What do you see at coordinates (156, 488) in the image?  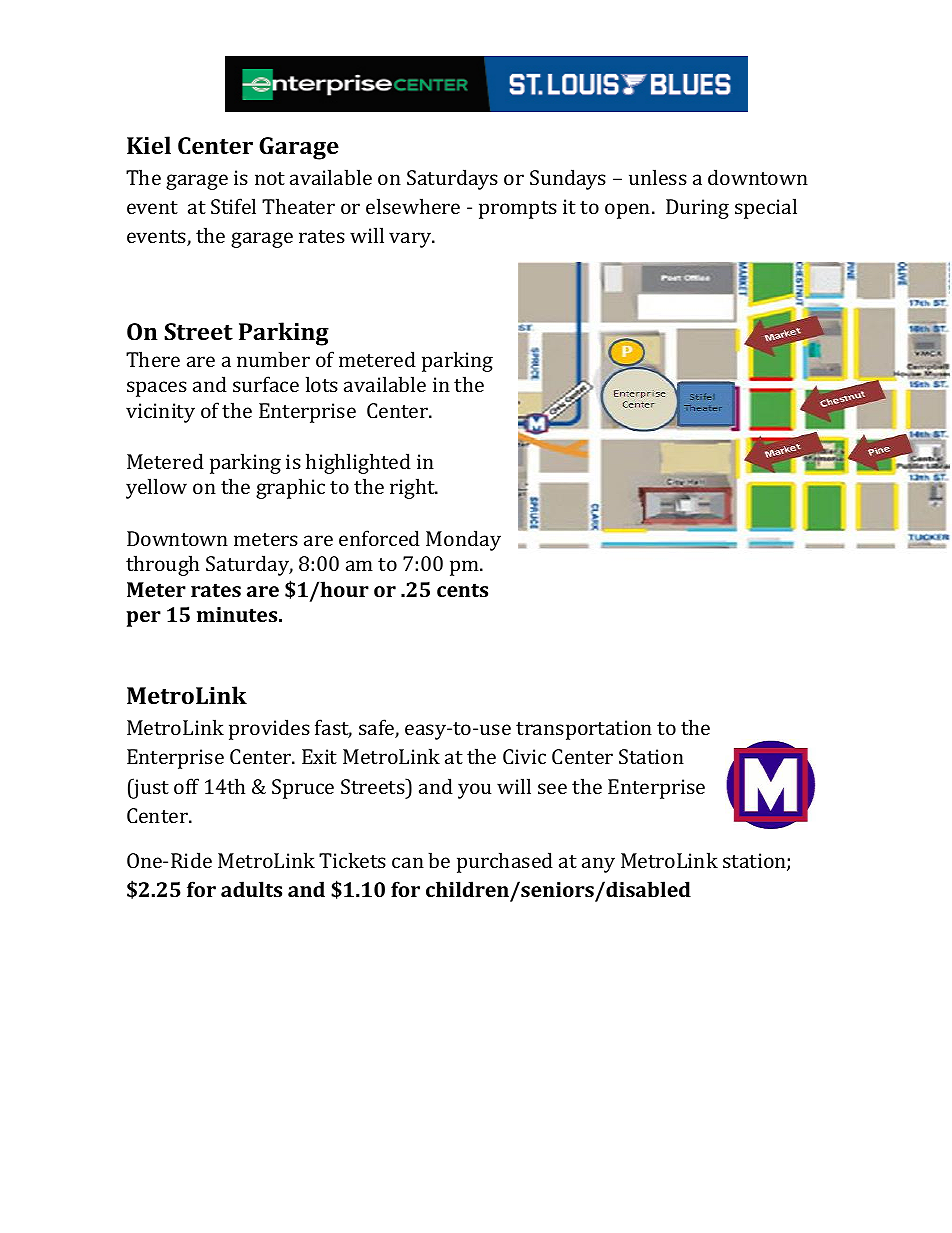 I see `yellow` at bounding box center [156, 488].
